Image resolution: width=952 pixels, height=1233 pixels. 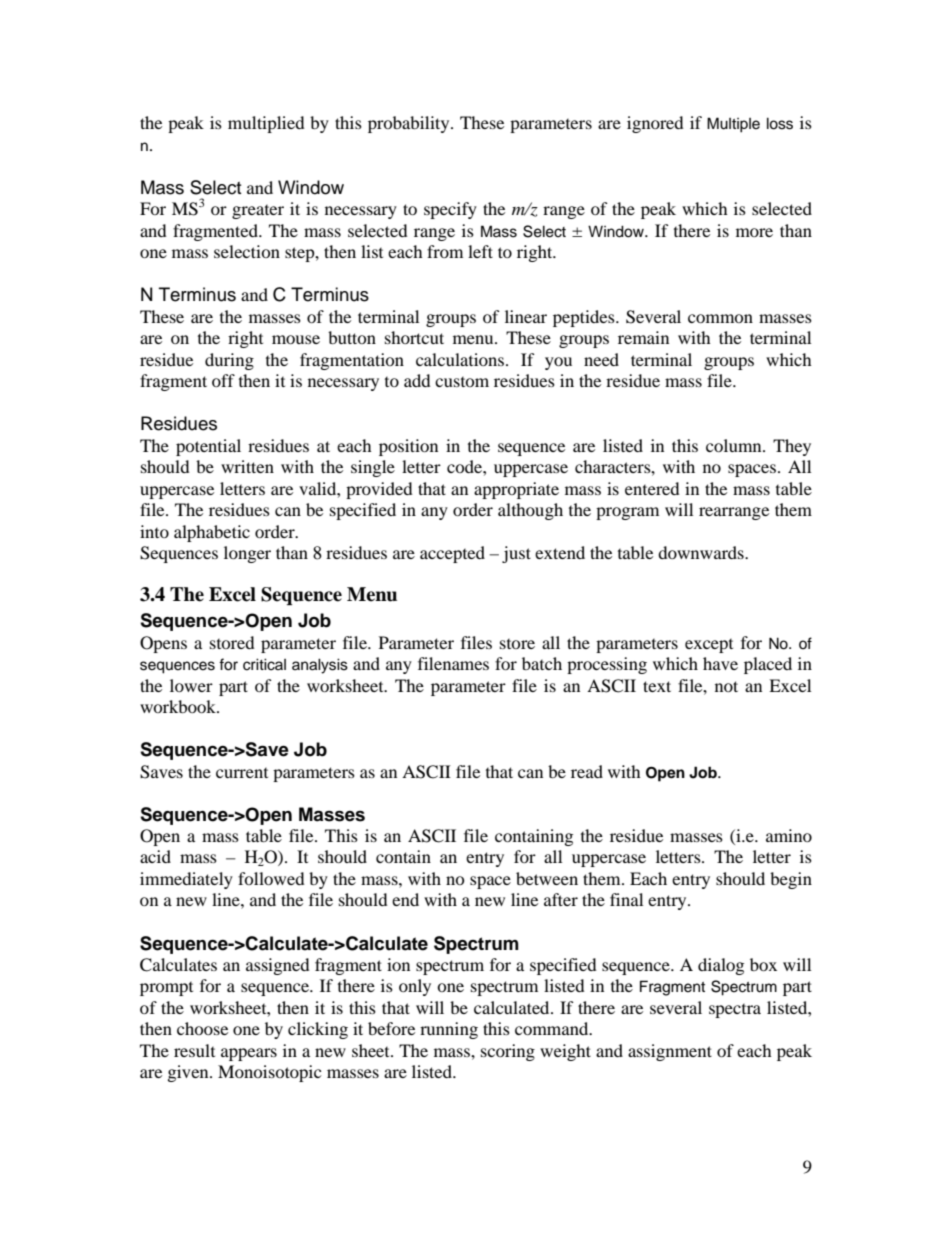 I want to click on current, so click(x=242, y=773).
